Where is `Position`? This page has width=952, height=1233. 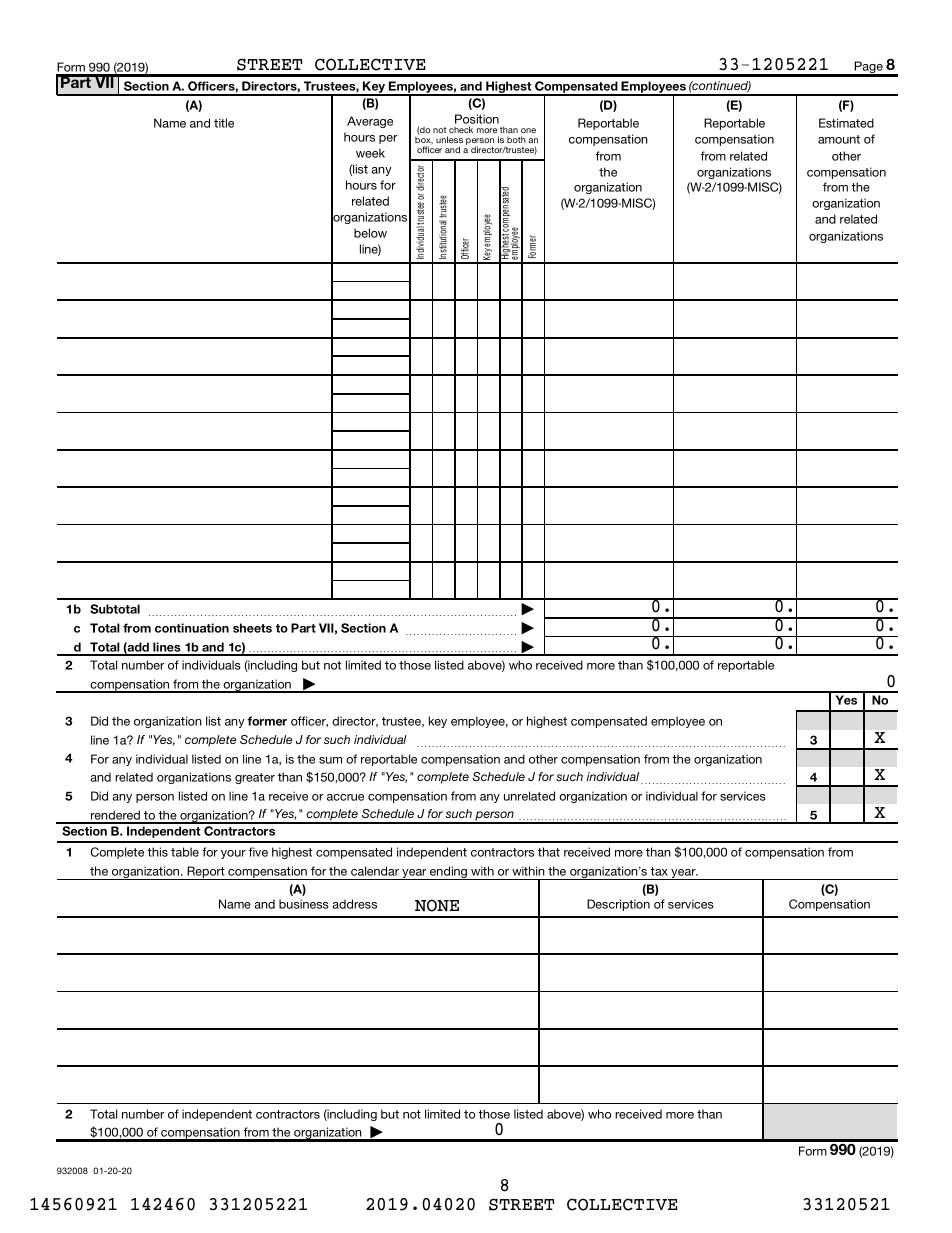 Position is located at coordinates (477, 119).
